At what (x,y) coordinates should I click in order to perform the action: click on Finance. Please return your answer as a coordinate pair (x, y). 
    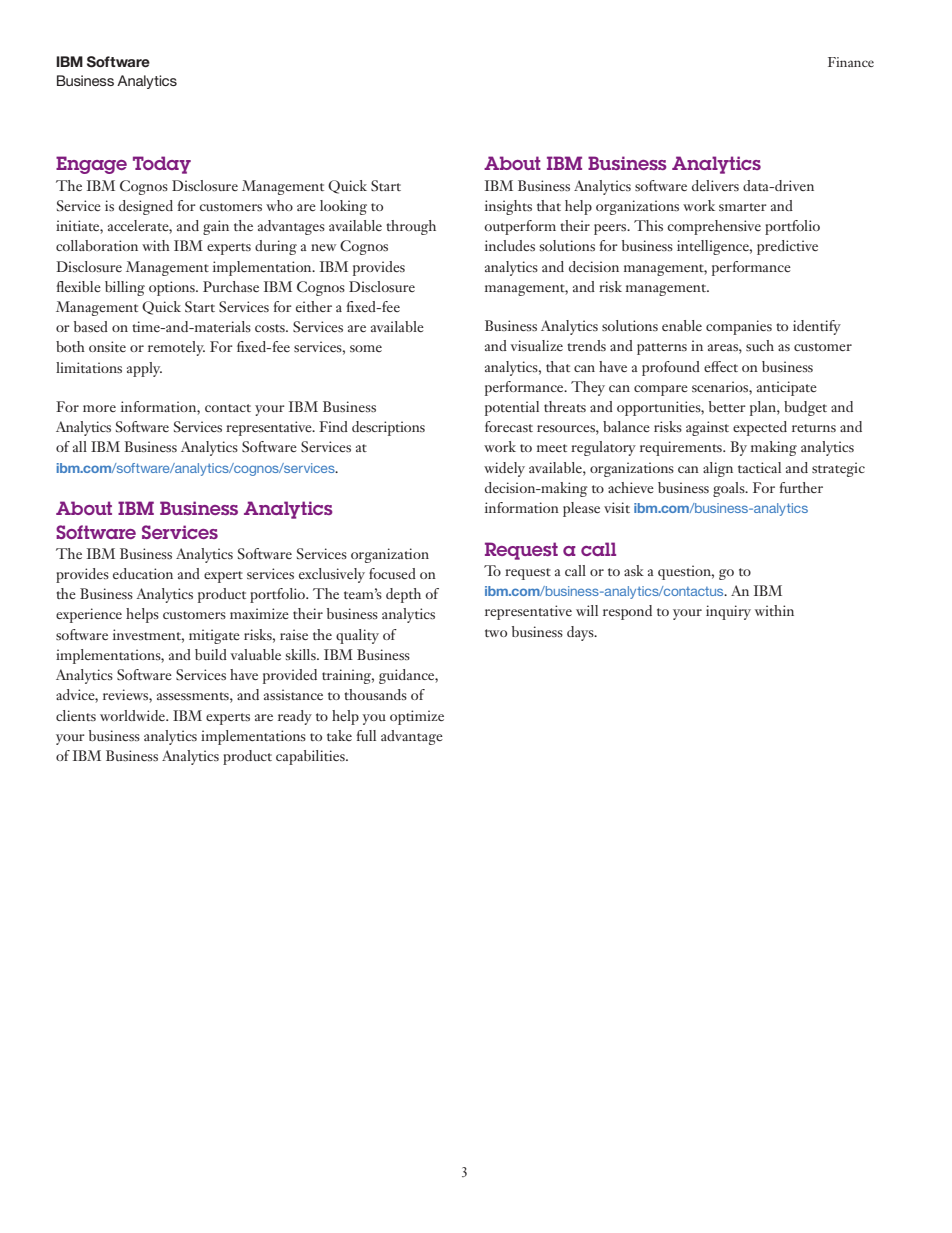
    Looking at the image, I should click on (851, 62).
